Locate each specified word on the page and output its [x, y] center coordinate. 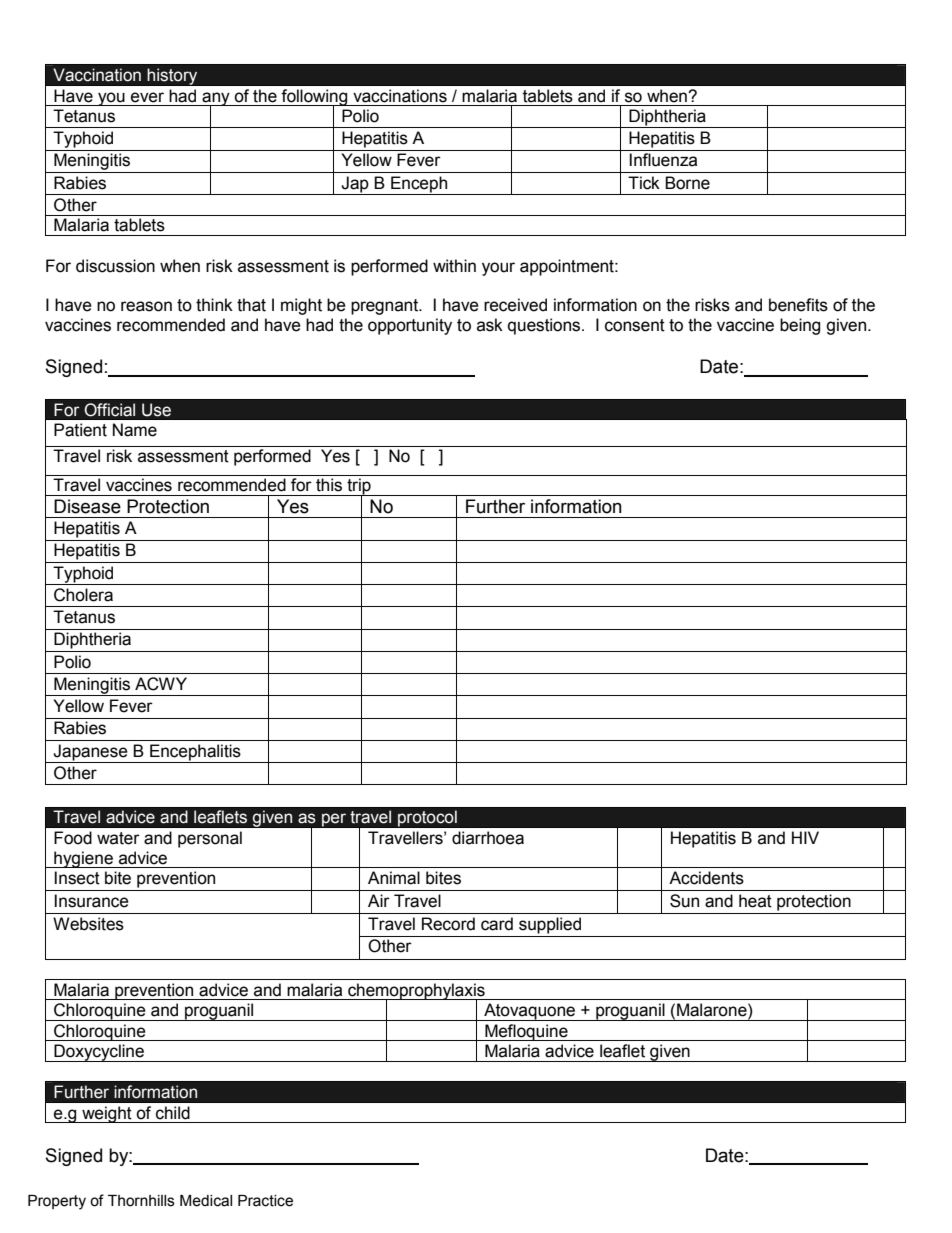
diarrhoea [488, 838]
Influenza [663, 160]
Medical [206, 1201]
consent [635, 325]
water [118, 838]
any [216, 100]
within [454, 266]
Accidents [706, 878]
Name [135, 430]
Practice [265, 1201]
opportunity [410, 326]
